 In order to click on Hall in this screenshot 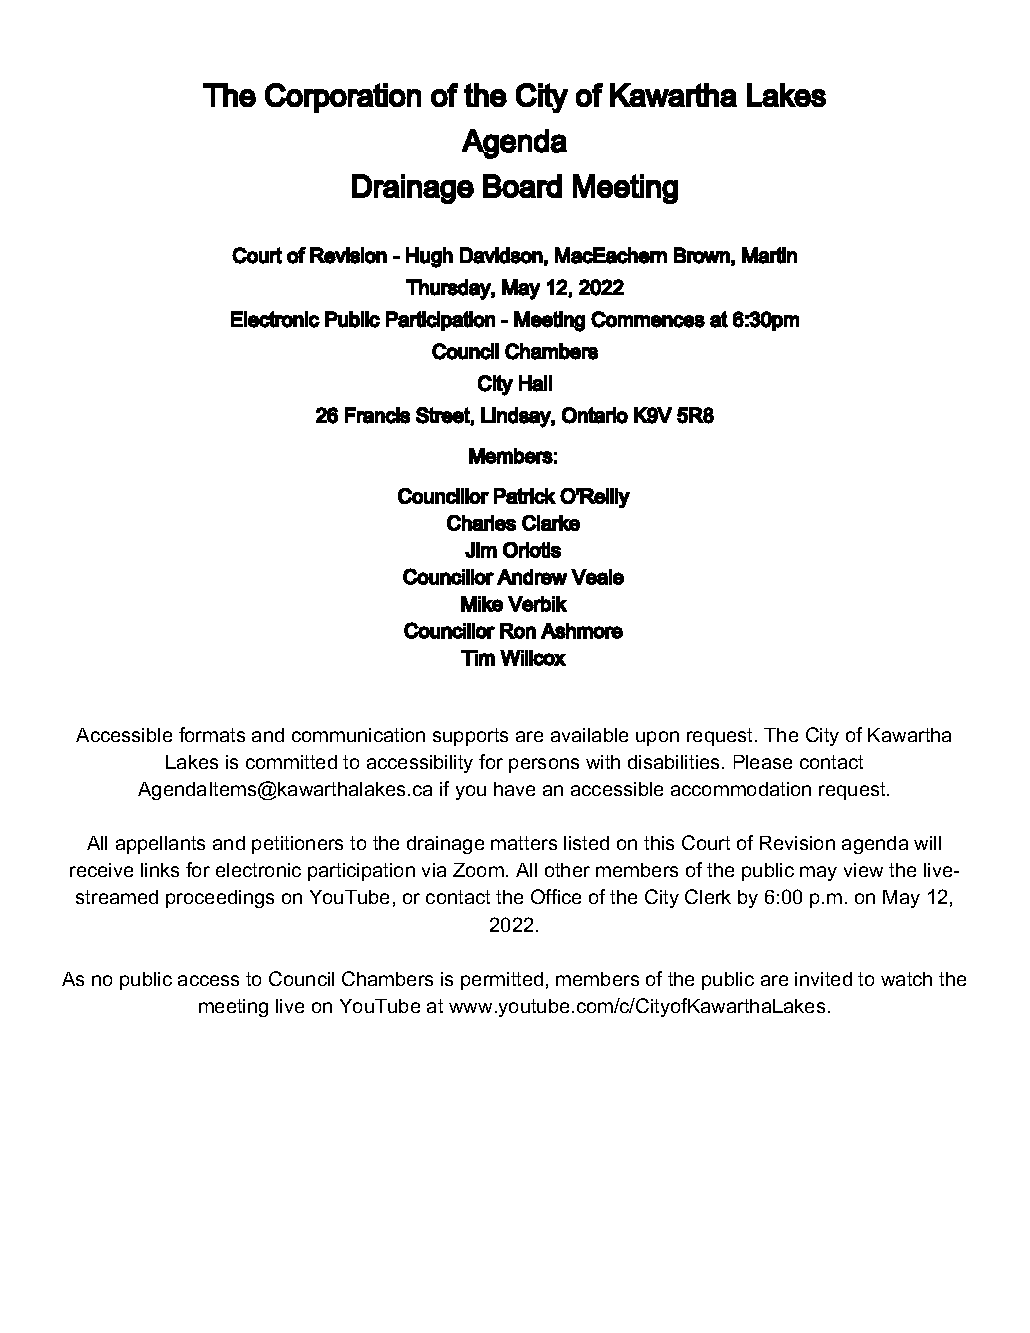, I will do `click(535, 383)`.
